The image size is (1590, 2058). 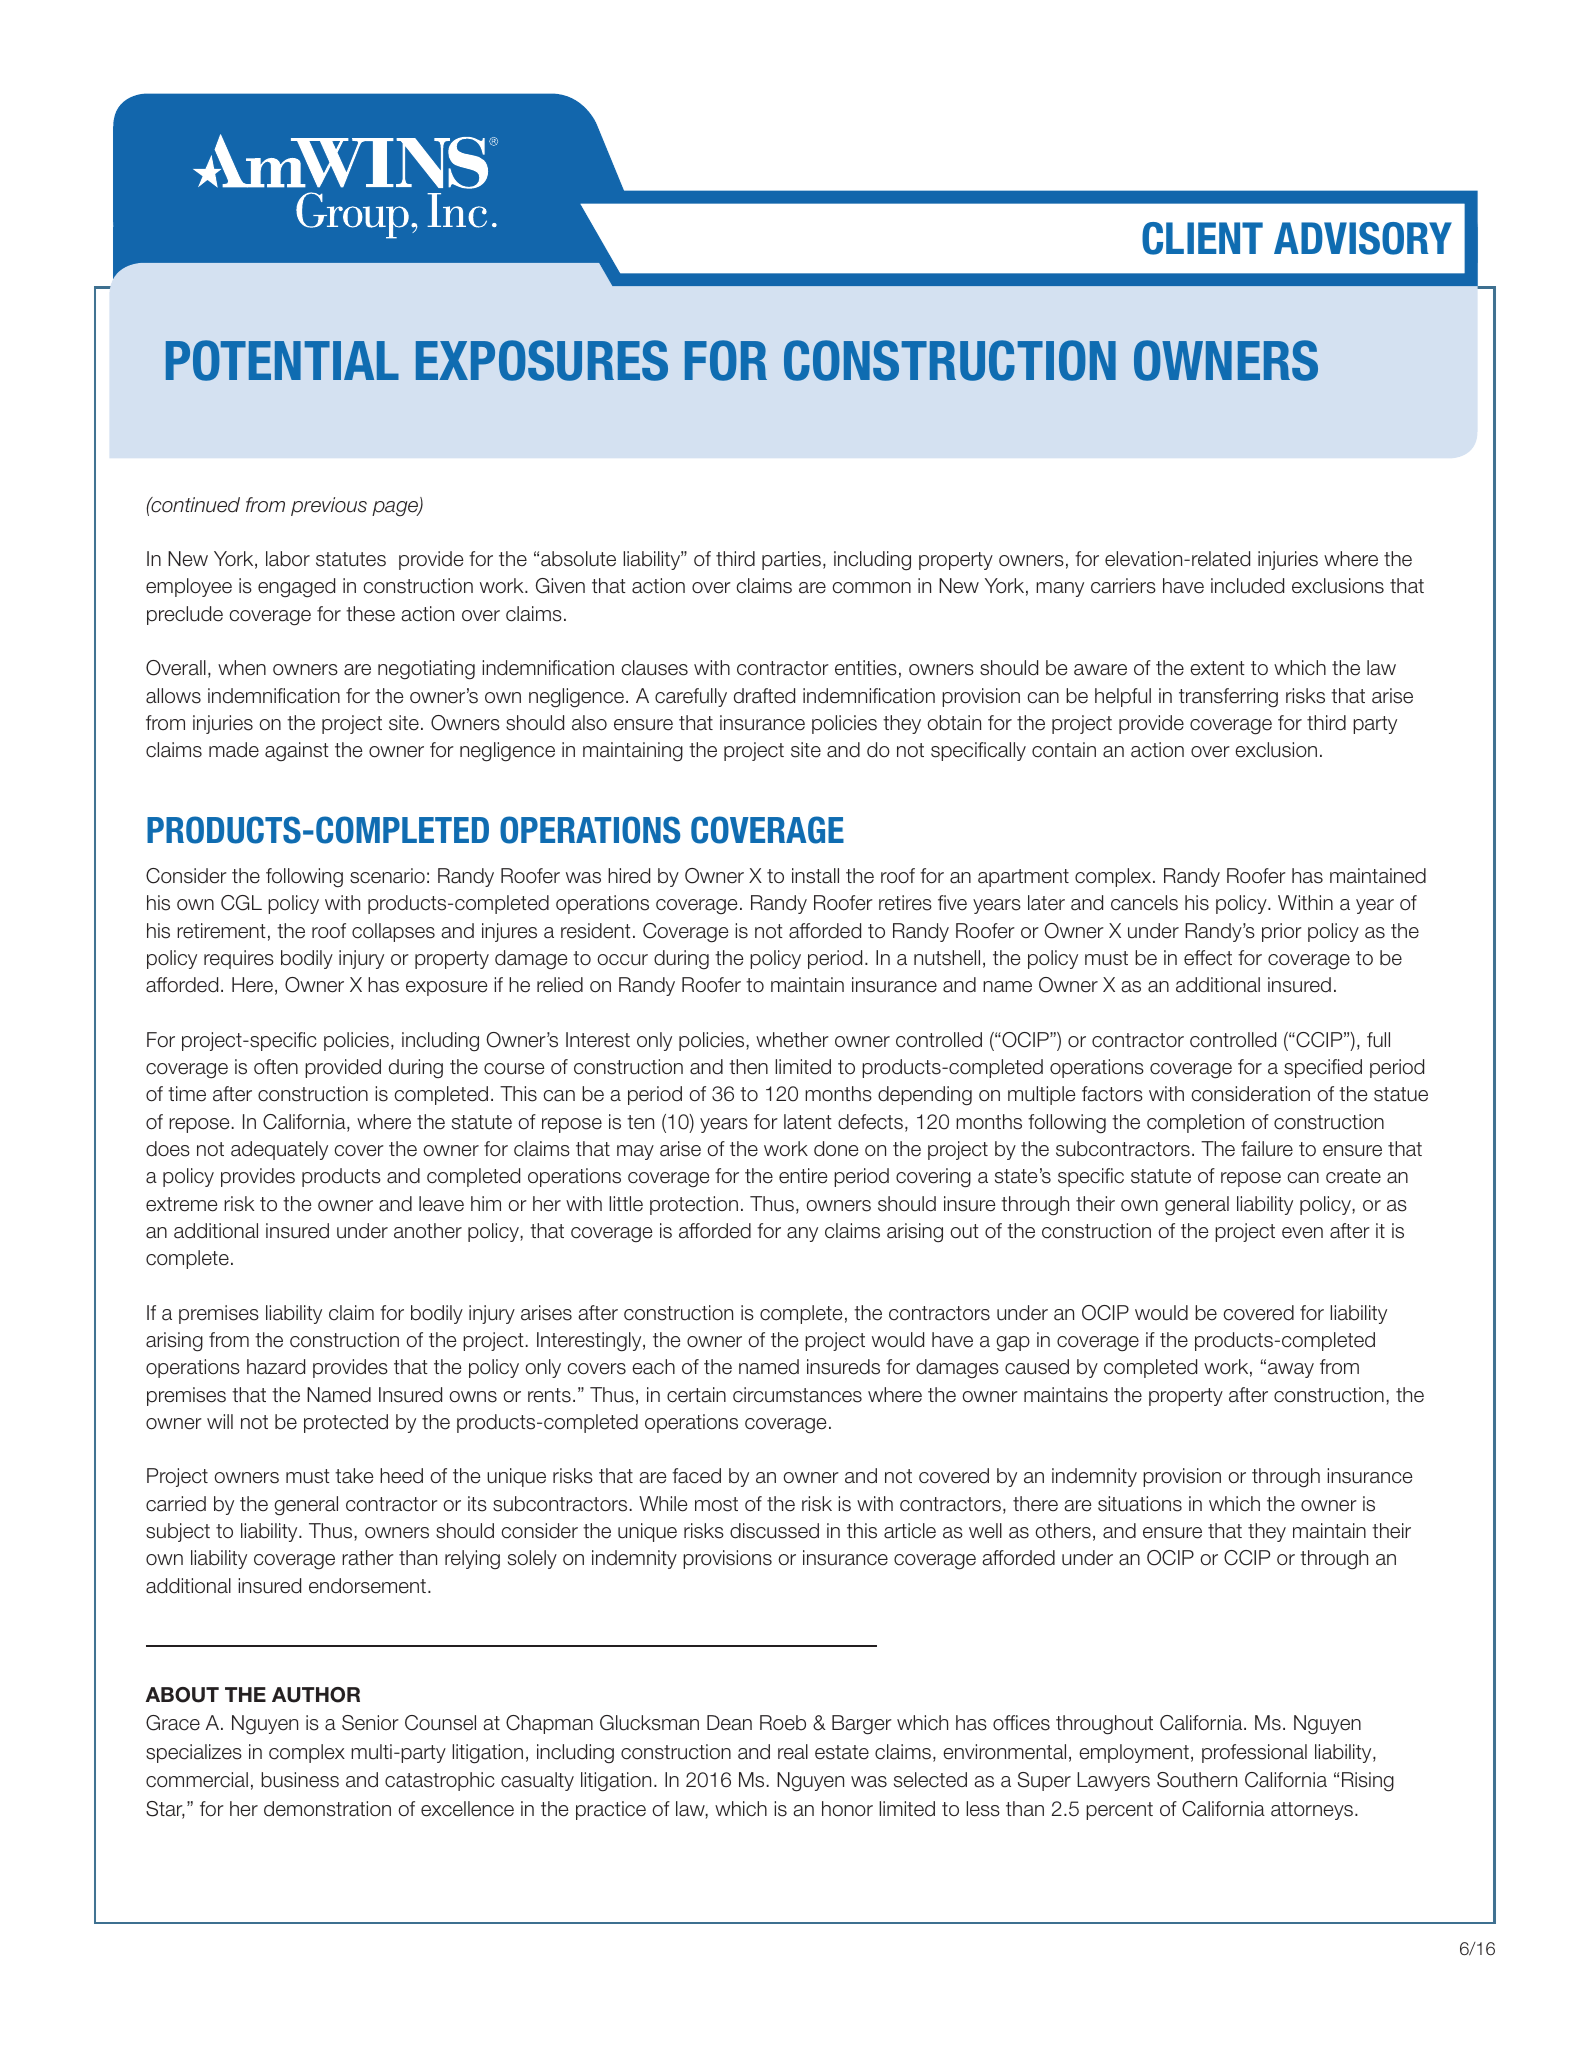 What do you see at coordinates (1217, 668) in the screenshot?
I see `extent` at bounding box center [1217, 668].
